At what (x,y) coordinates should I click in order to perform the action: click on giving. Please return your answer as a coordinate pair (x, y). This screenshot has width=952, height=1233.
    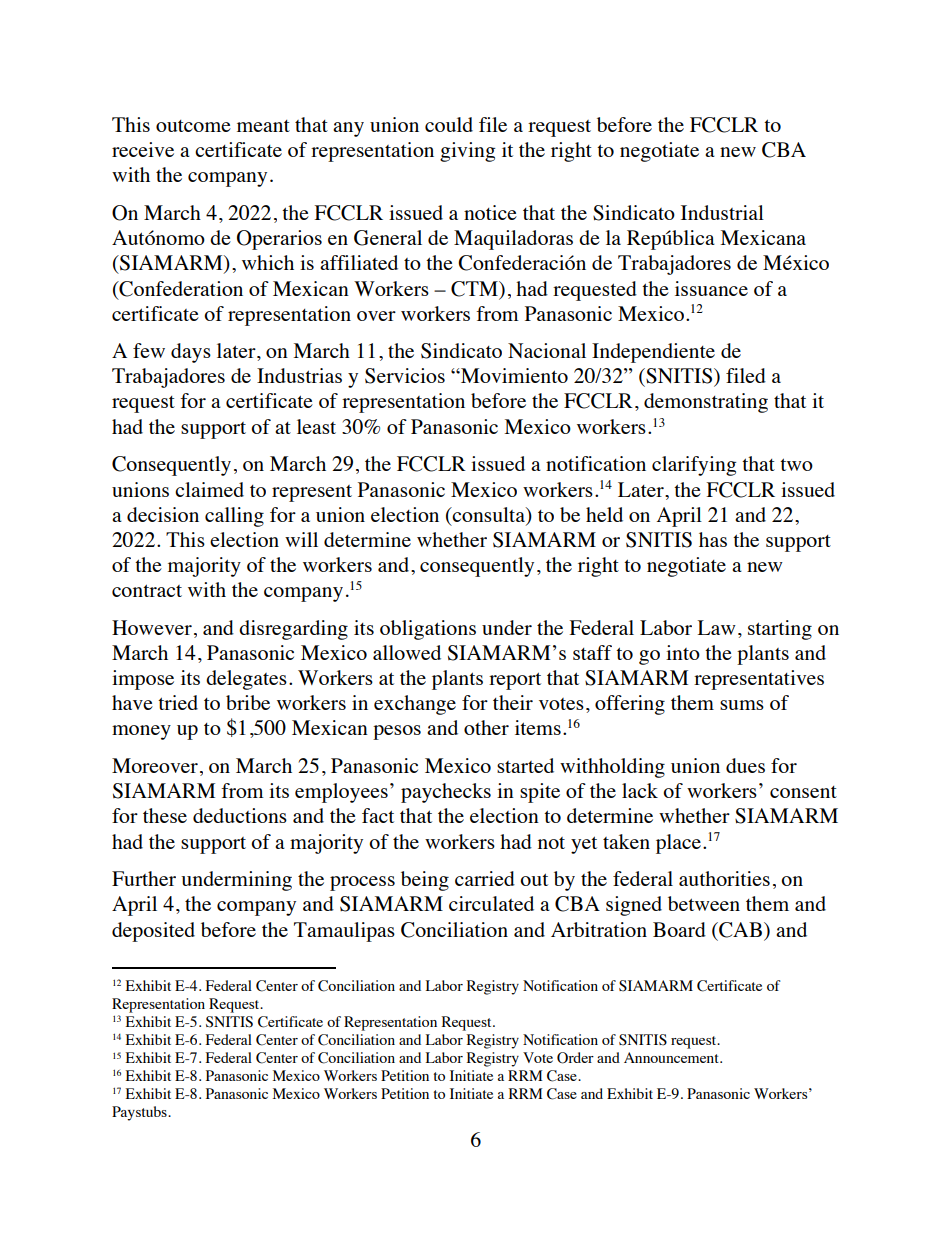
    Looking at the image, I should click on (468, 152).
